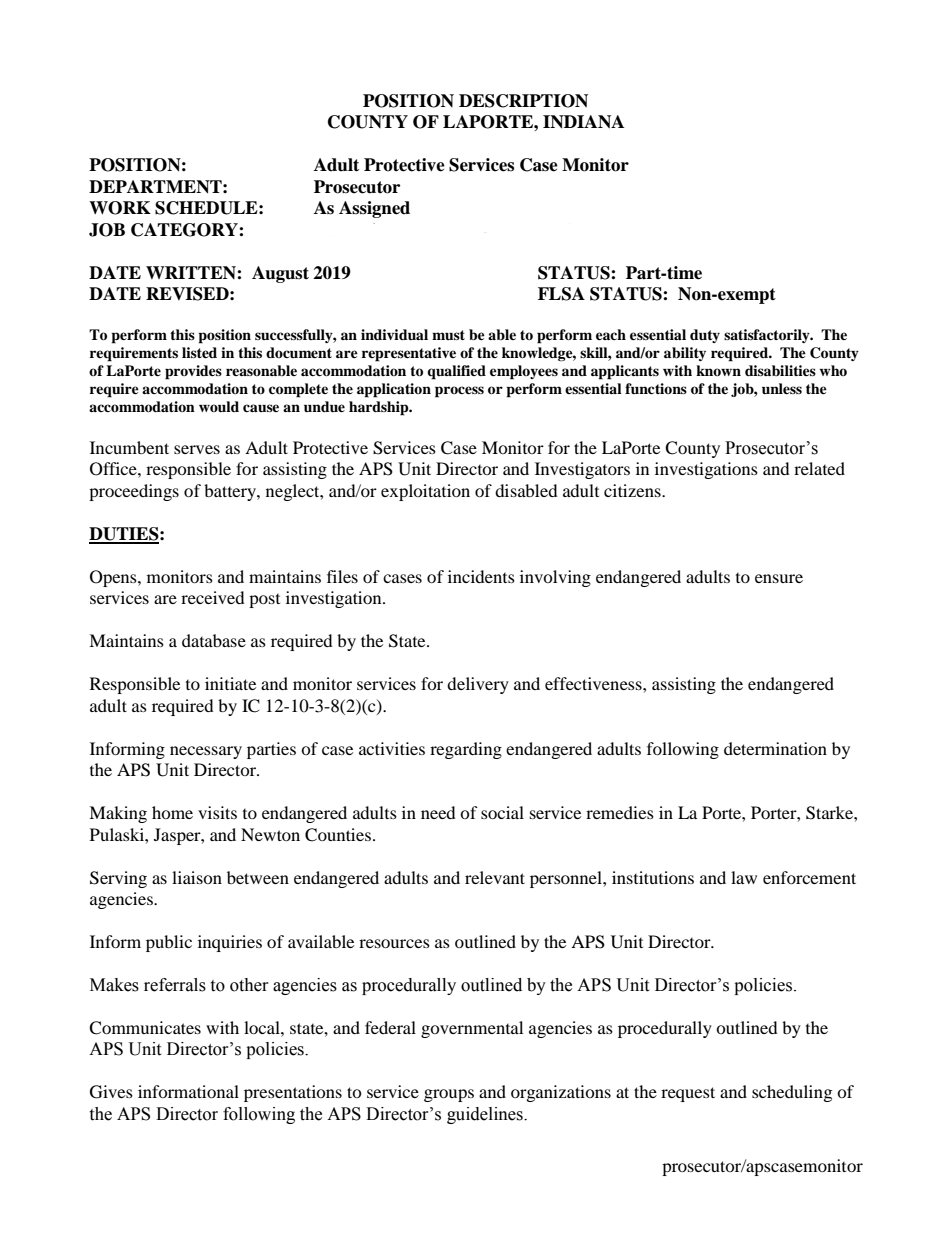 Image resolution: width=952 pixels, height=1233 pixels. Describe the element at coordinates (819, 468) in the screenshot. I see `related` at that location.
